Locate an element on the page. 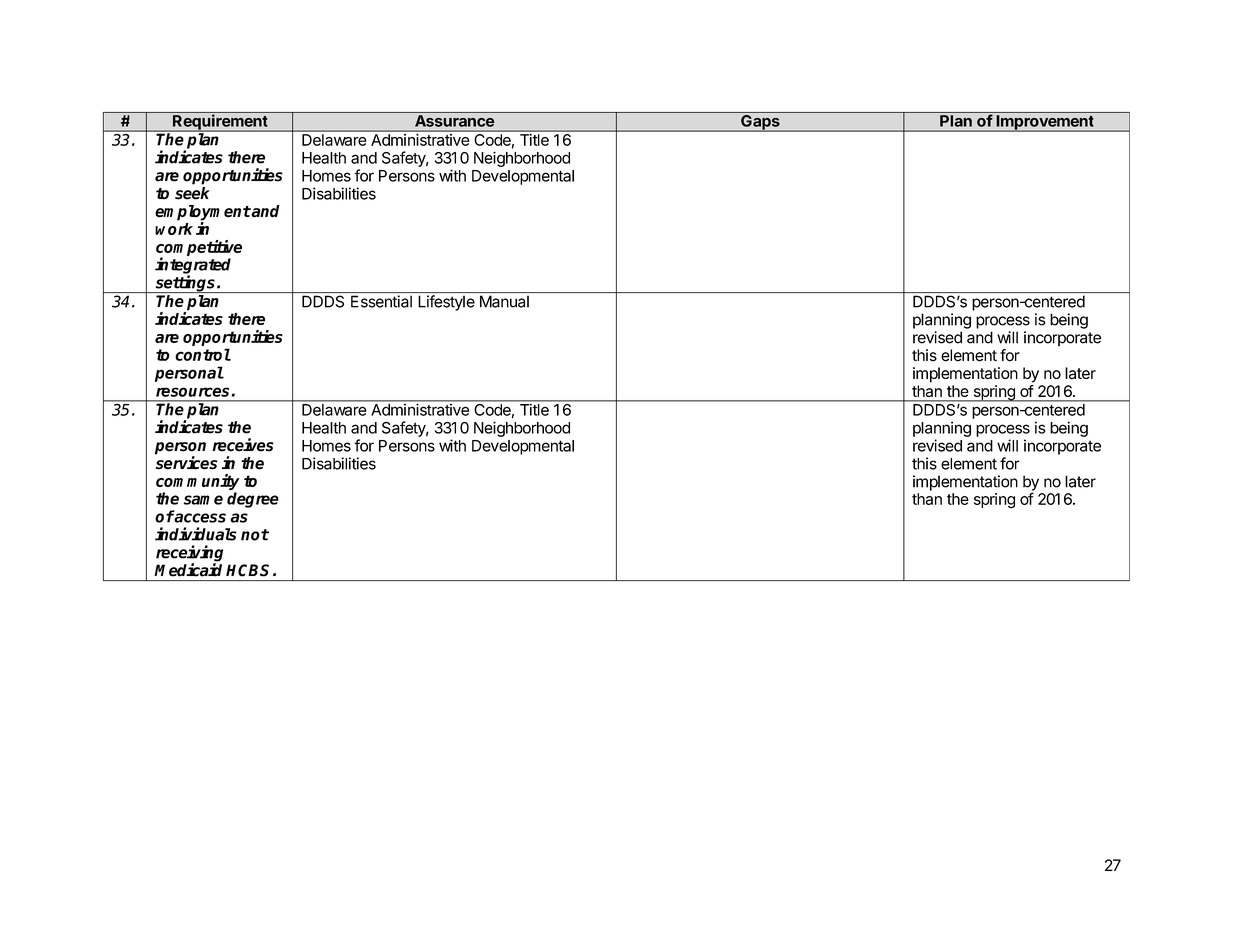 Image resolution: width=1233 pixels, height=952 pixels. not is located at coordinates (255, 535).
